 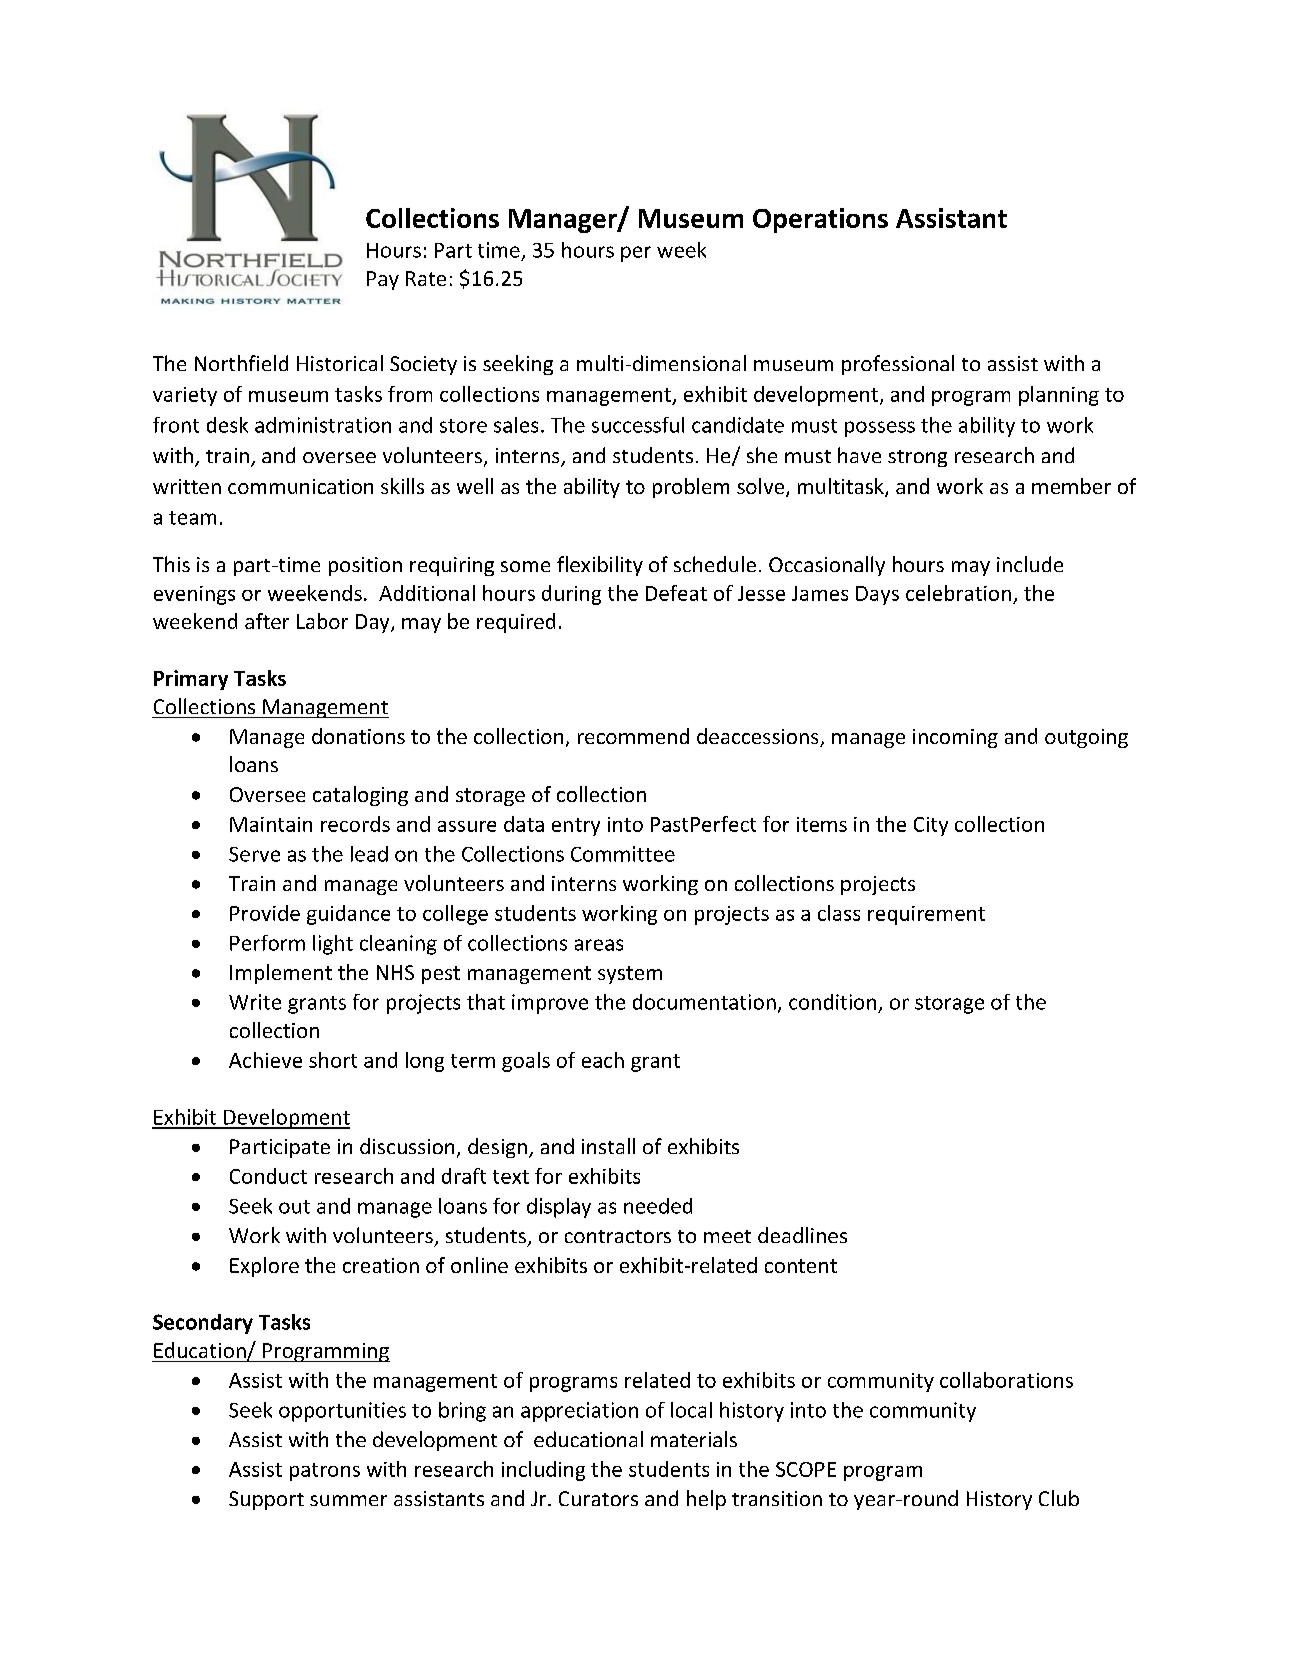 What do you see at coordinates (383, 280) in the page?
I see `Pay` at bounding box center [383, 280].
